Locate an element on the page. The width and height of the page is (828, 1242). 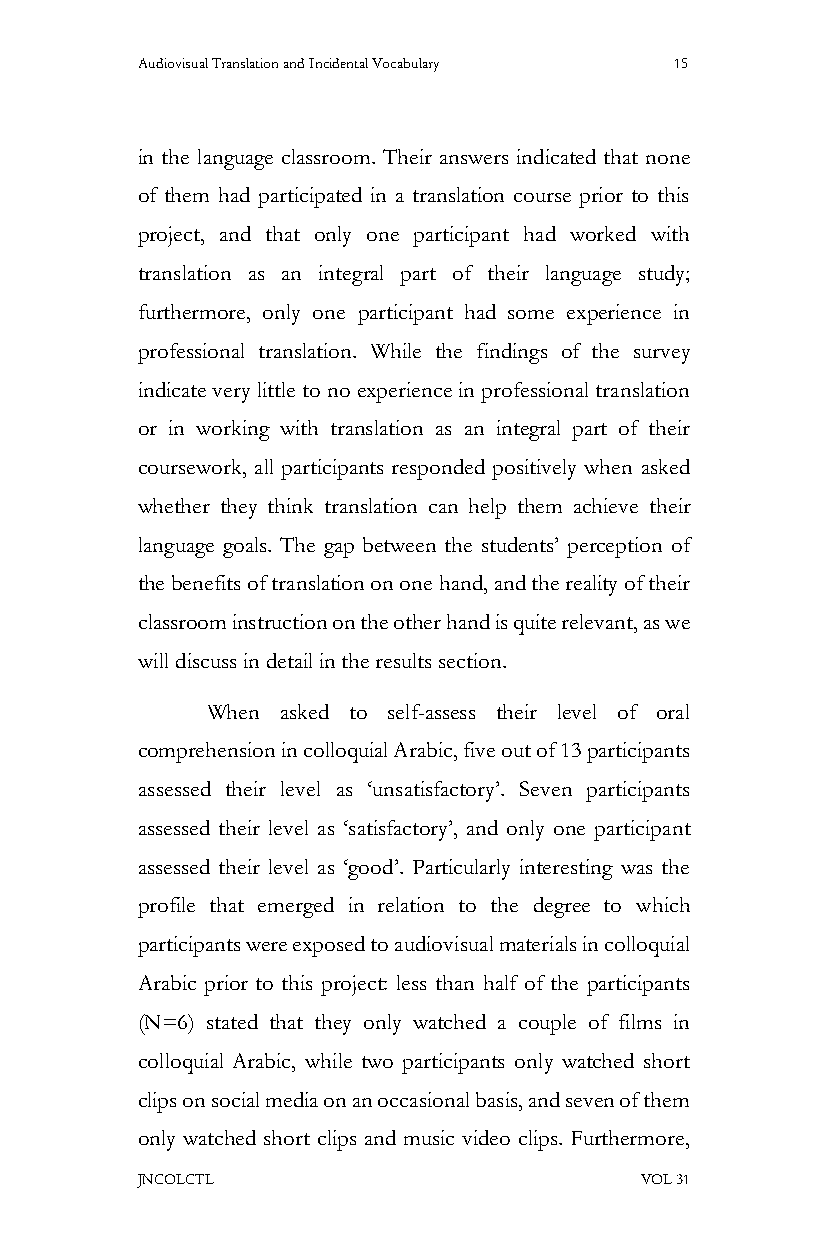
Vocabulary is located at coordinates (405, 65).
